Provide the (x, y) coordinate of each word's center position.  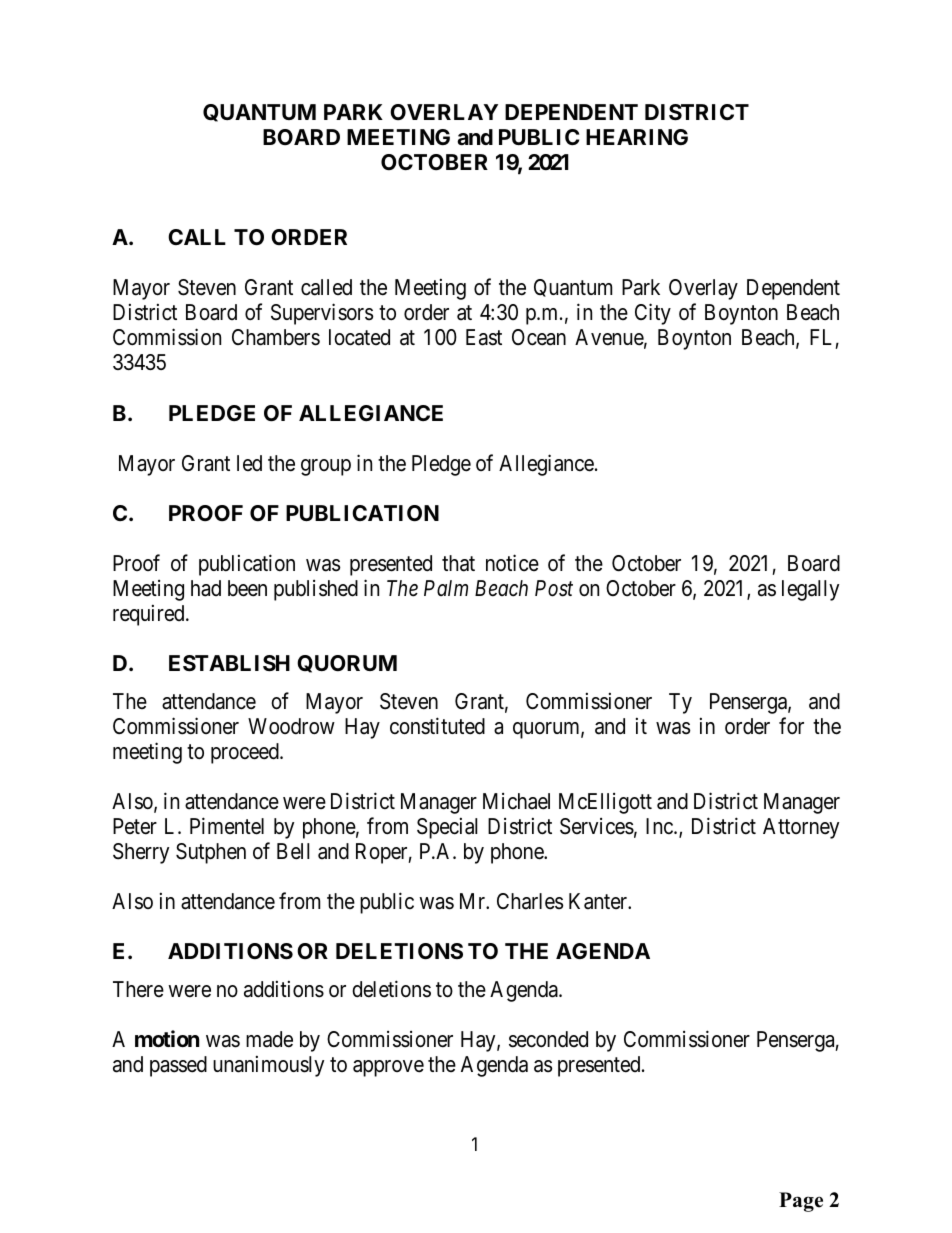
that (458, 563)
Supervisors (322, 314)
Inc (660, 826)
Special (447, 828)
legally (810, 590)
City (653, 314)
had (206, 588)
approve (388, 1068)
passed (178, 1066)
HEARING (637, 137)
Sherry (141, 853)
